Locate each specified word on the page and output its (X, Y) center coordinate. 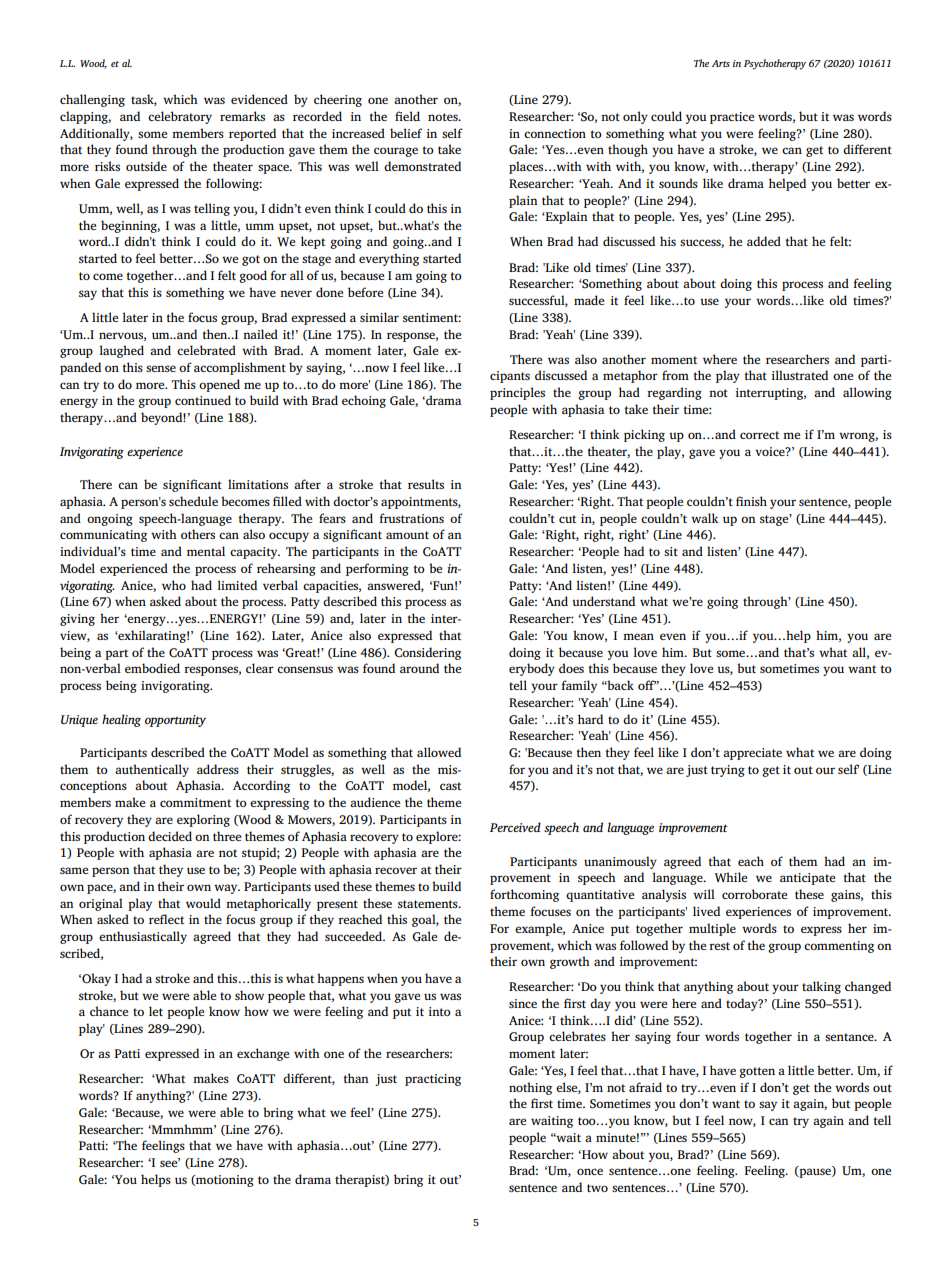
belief (406, 133)
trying (728, 771)
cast (450, 786)
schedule (193, 501)
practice (732, 118)
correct (759, 435)
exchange (263, 1054)
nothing (530, 1088)
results (426, 484)
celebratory (180, 117)
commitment (195, 802)
